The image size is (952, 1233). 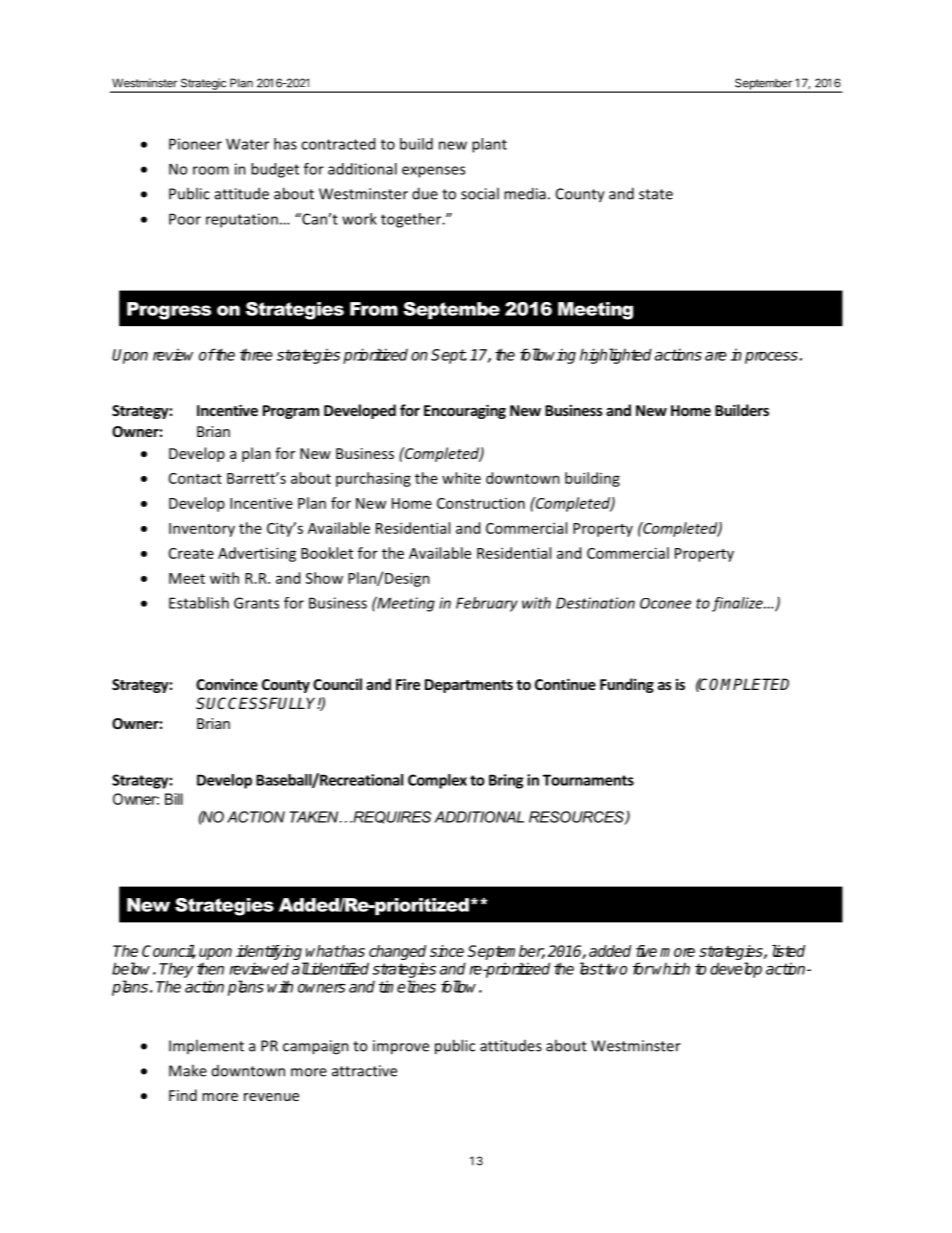 I want to click on state, so click(x=656, y=194).
